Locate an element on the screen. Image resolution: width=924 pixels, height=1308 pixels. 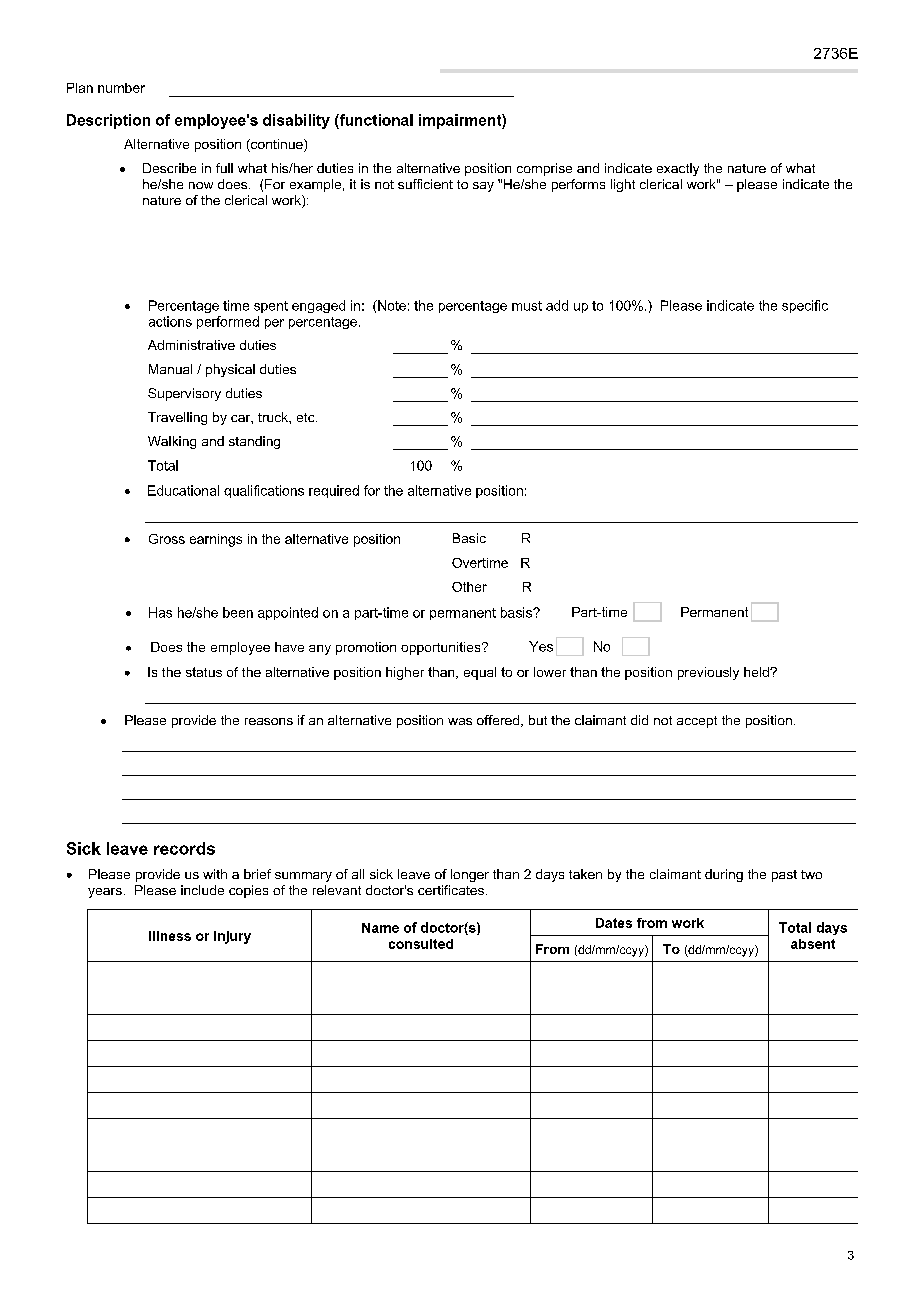
sufficient is located at coordinates (425, 184).
